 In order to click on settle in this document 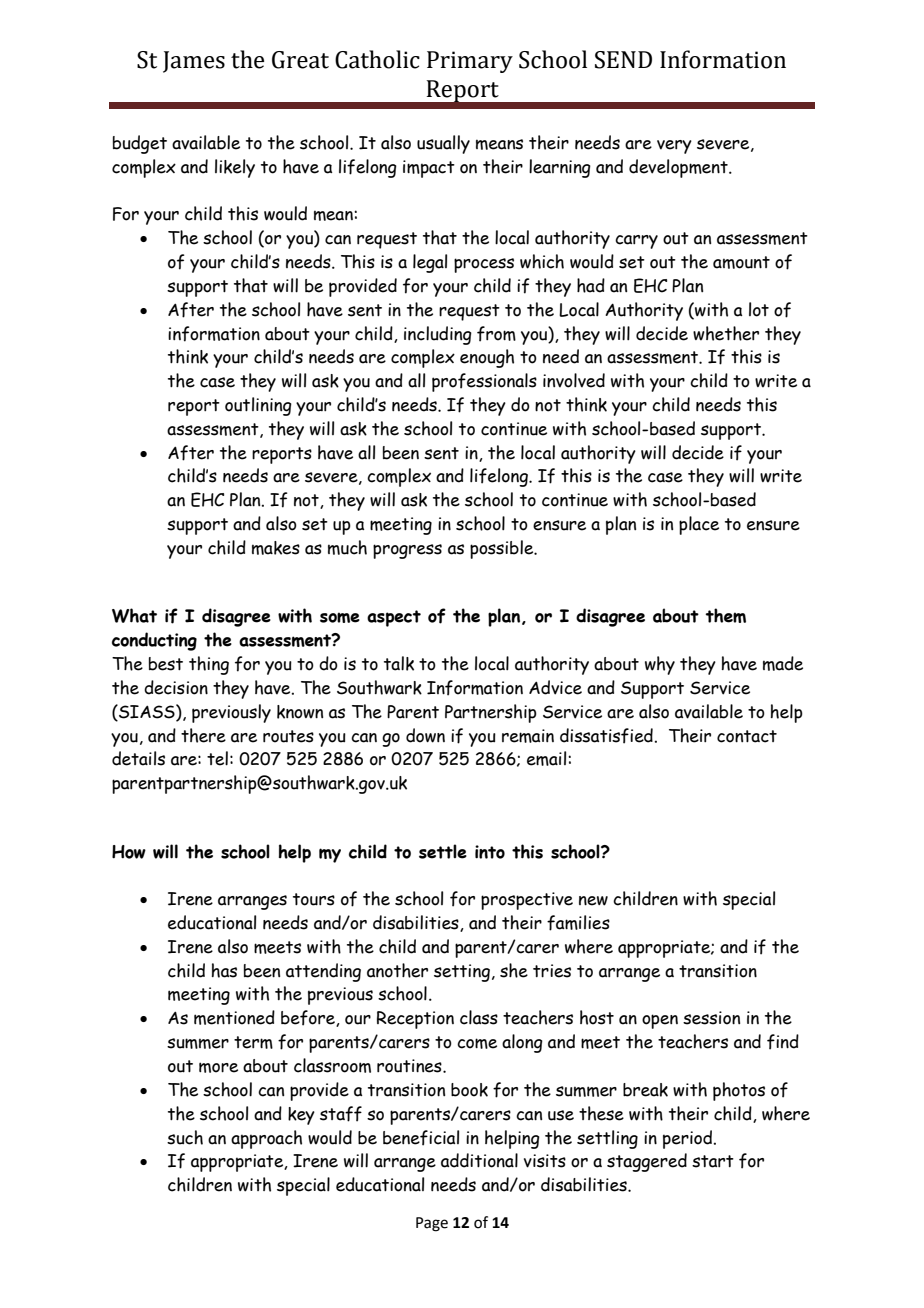, I will do `click(443, 851)`.
